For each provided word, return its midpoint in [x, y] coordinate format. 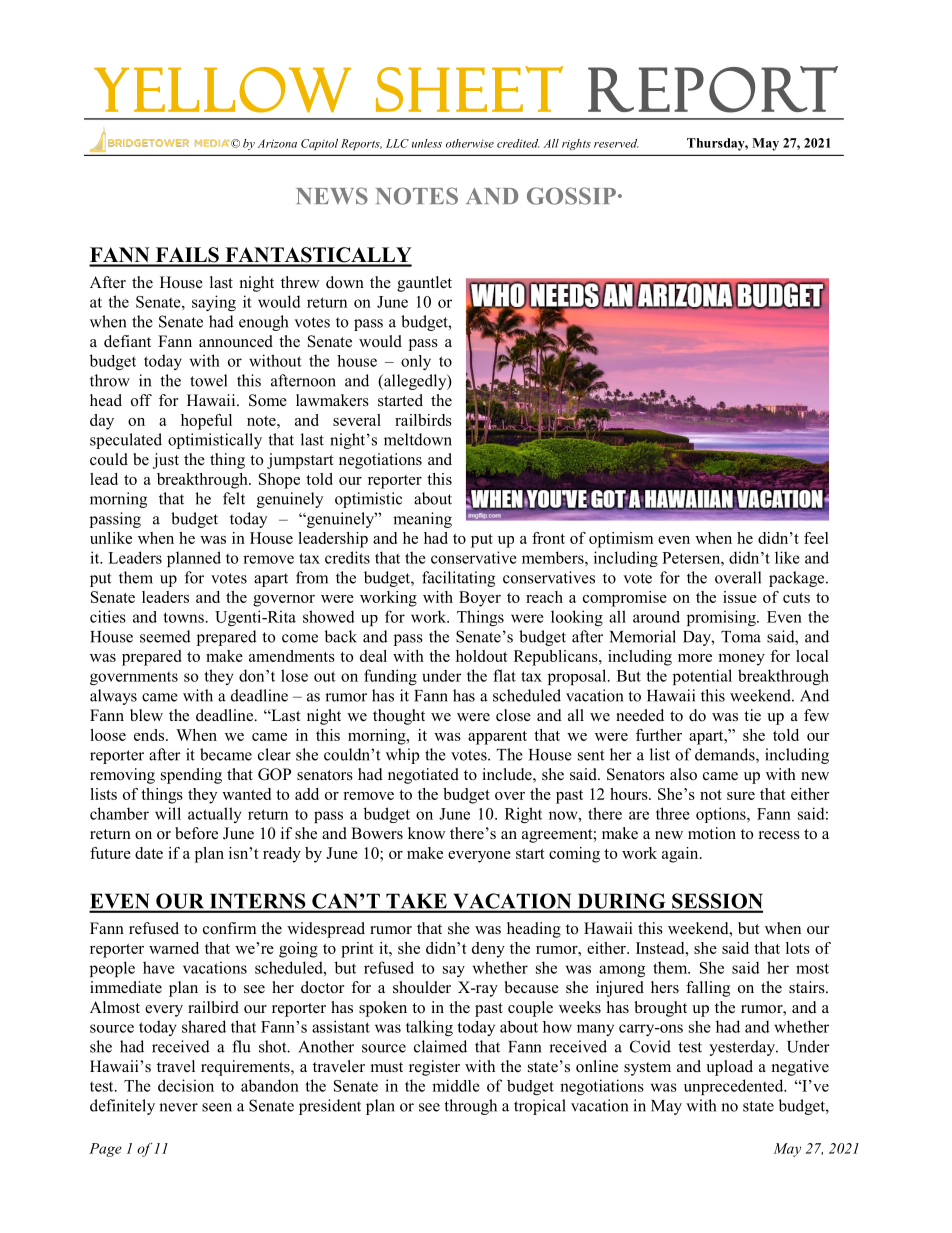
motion [712, 833]
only [416, 362]
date [149, 853]
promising [722, 618]
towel [208, 380]
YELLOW [222, 90]
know [427, 833]
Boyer [480, 599]
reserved [616, 143]
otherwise [470, 143]
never [178, 1107]
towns [183, 617]
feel [816, 538]
